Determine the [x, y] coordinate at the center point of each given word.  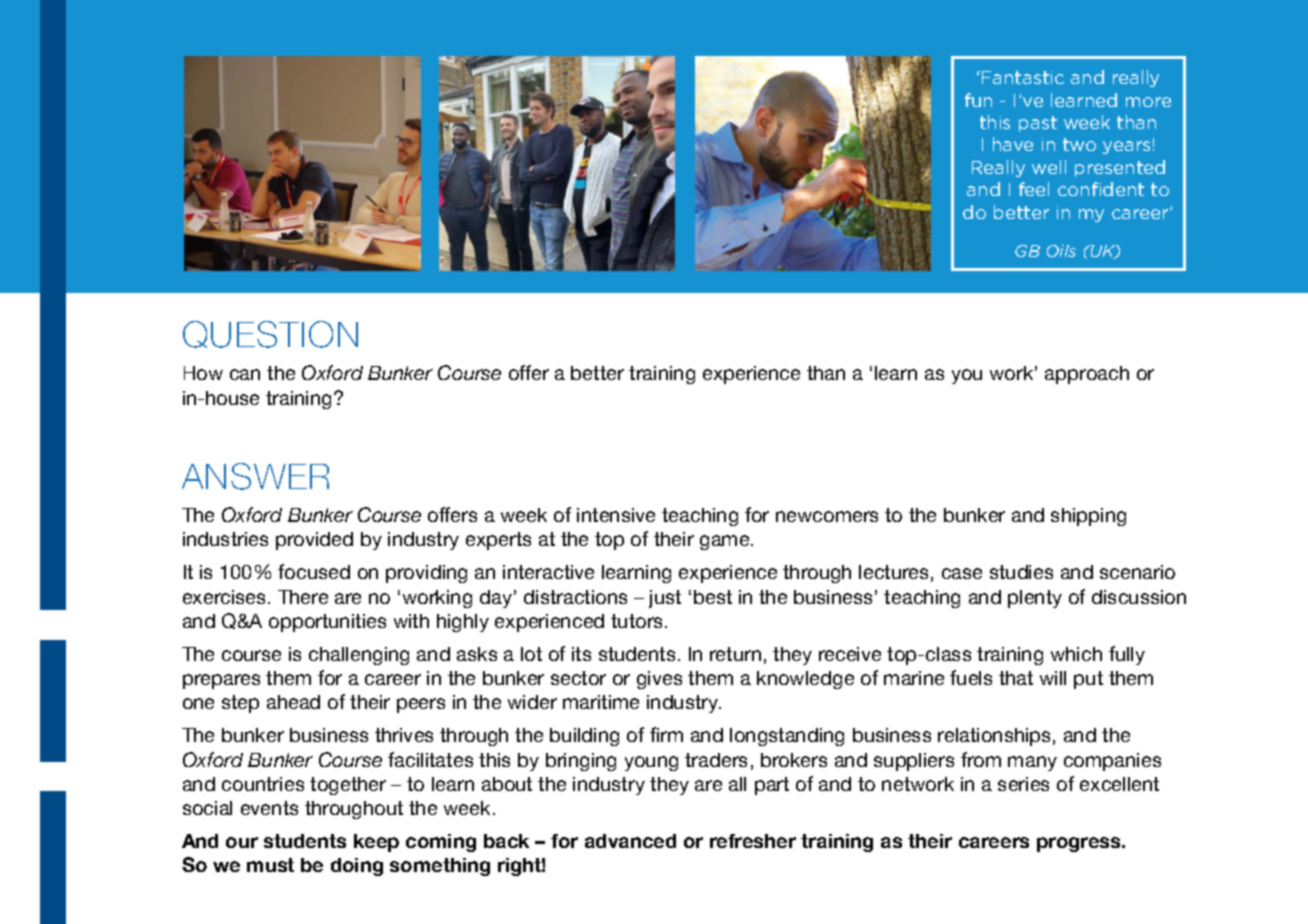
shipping [1088, 517]
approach [1087, 375]
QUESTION [270, 334]
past [1038, 124]
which [1076, 654]
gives [659, 680]
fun [978, 100]
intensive [616, 515]
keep [376, 843]
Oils [1061, 251]
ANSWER [255, 476]
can [245, 374]
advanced [630, 841]
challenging [359, 656]
